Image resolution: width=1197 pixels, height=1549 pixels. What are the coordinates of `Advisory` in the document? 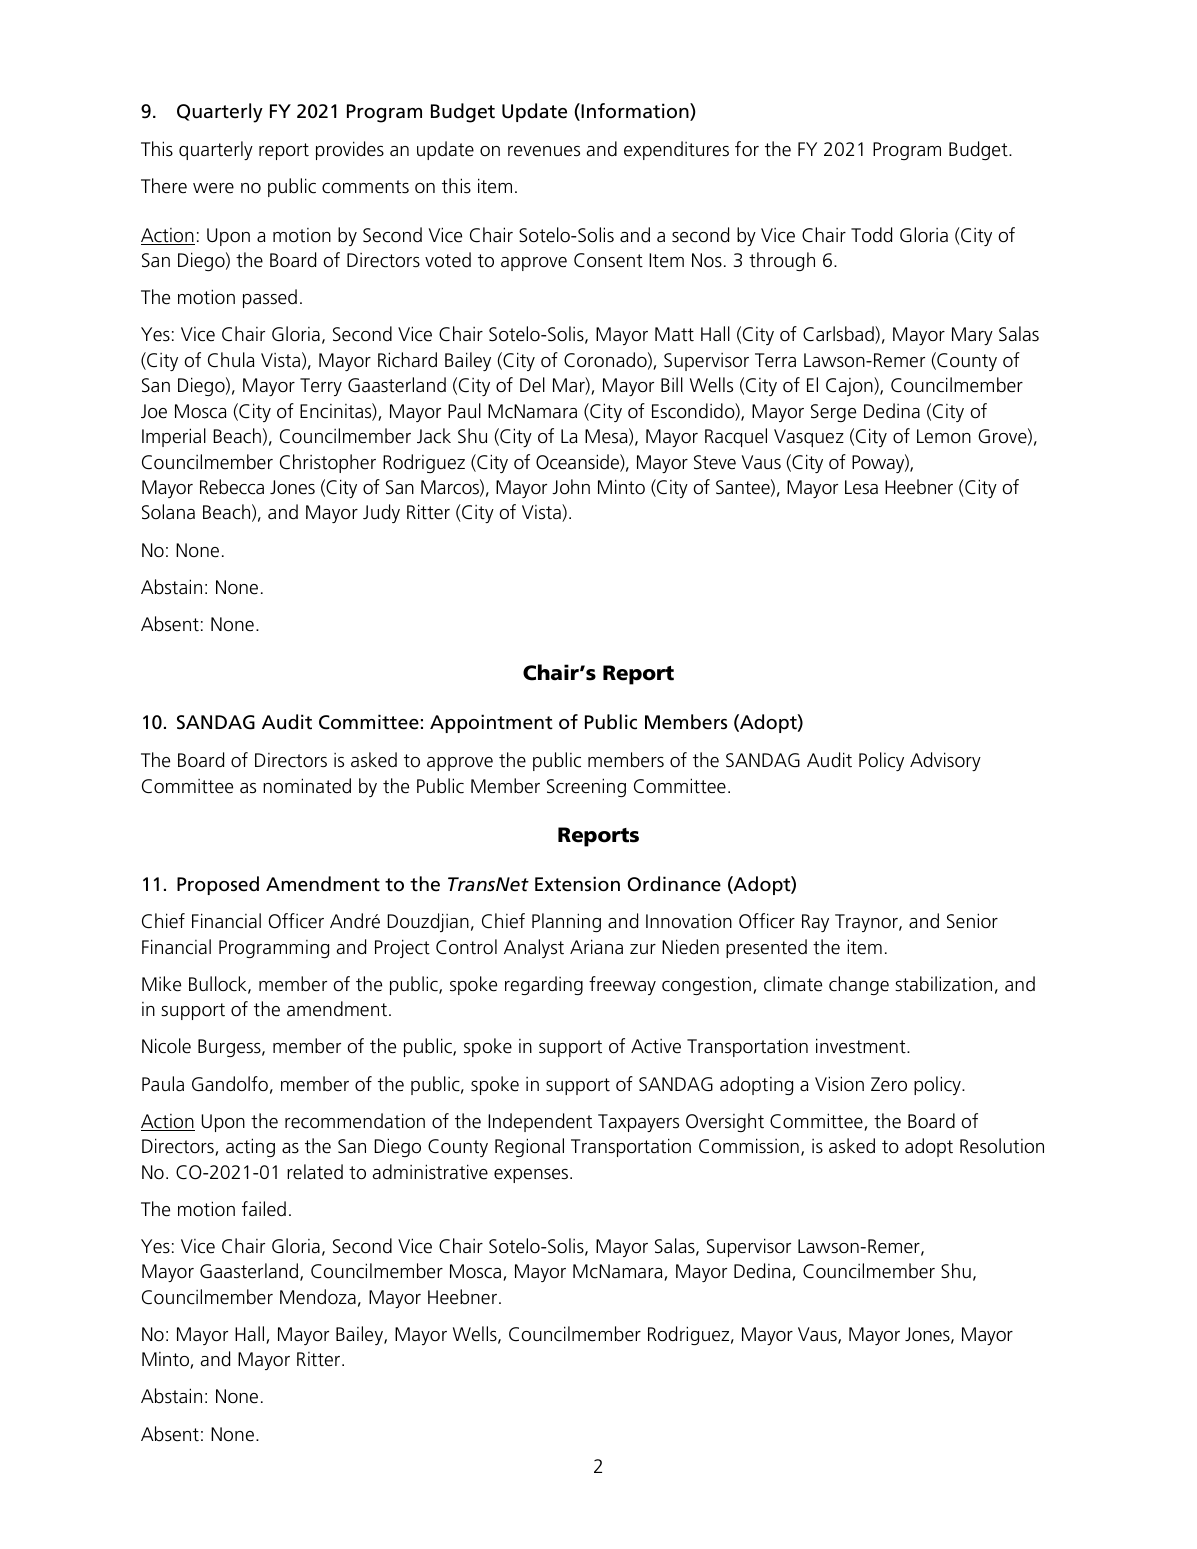 It's located at (945, 761).
